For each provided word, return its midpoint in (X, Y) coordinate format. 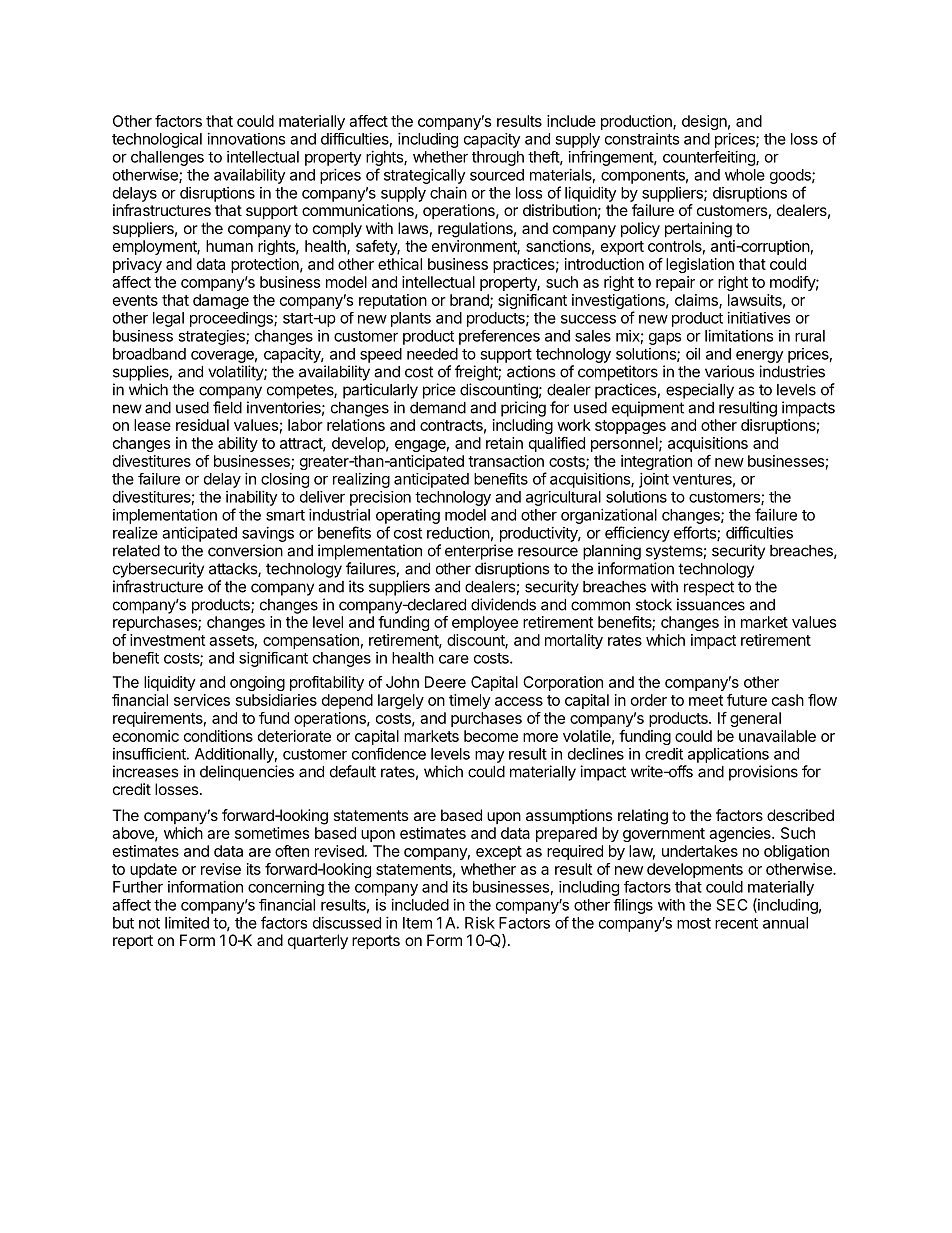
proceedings (232, 319)
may (489, 757)
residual (202, 425)
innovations (246, 139)
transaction (506, 461)
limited (187, 923)
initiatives (759, 318)
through (498, 158)
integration (656, 462)
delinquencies (247, 773)
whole (745, 175)
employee (485, 623)
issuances (711, 604)
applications (728, 755)
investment (167, 640)
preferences (499, 337)
